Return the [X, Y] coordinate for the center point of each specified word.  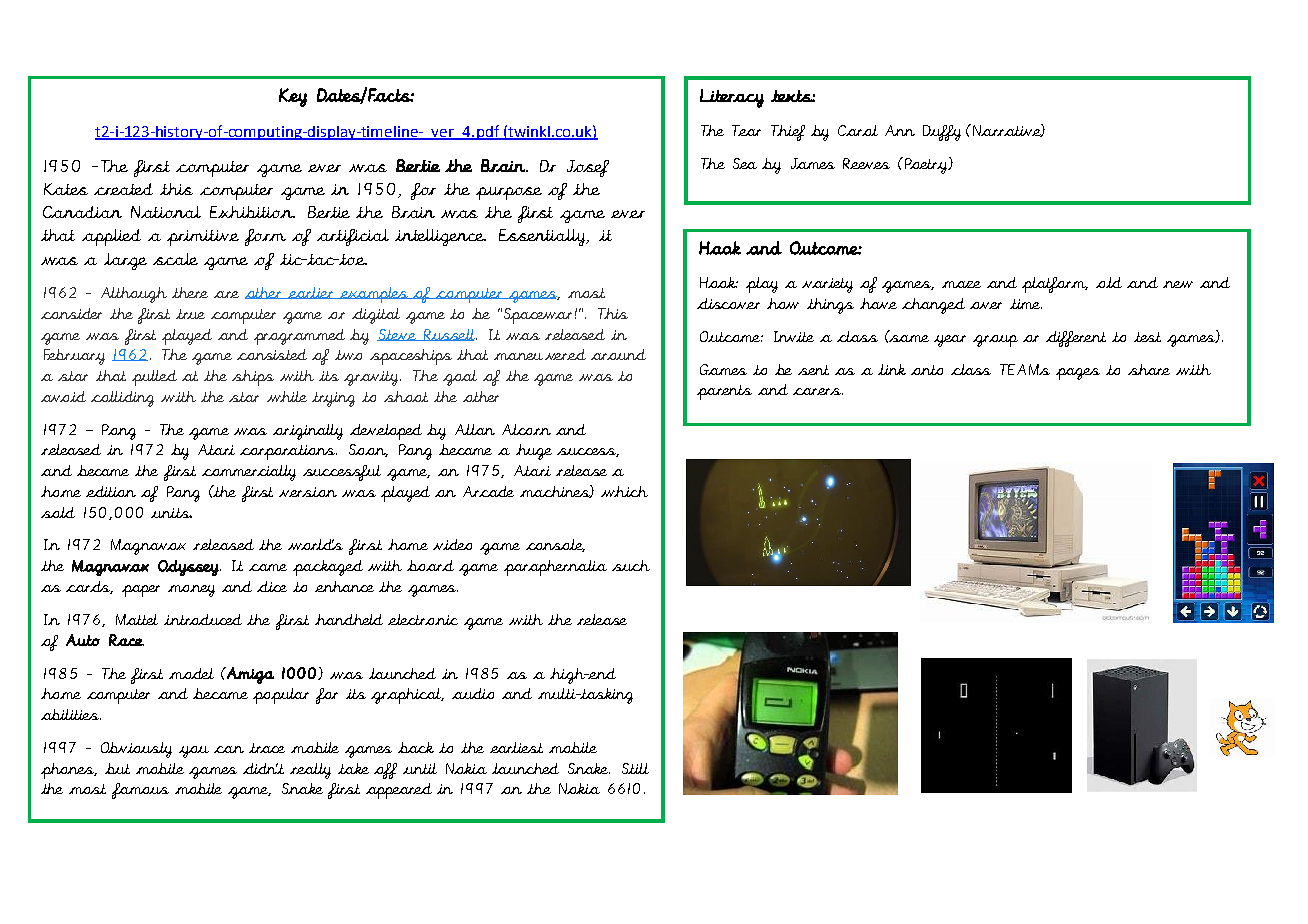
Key [293, 97]
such [631, 565]
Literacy [732, 98]
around [618, 354]
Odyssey [189, 568]
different [1076, 339]
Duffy [942, 133]
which [624, 491]
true [190, 314]
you [194, 752]
